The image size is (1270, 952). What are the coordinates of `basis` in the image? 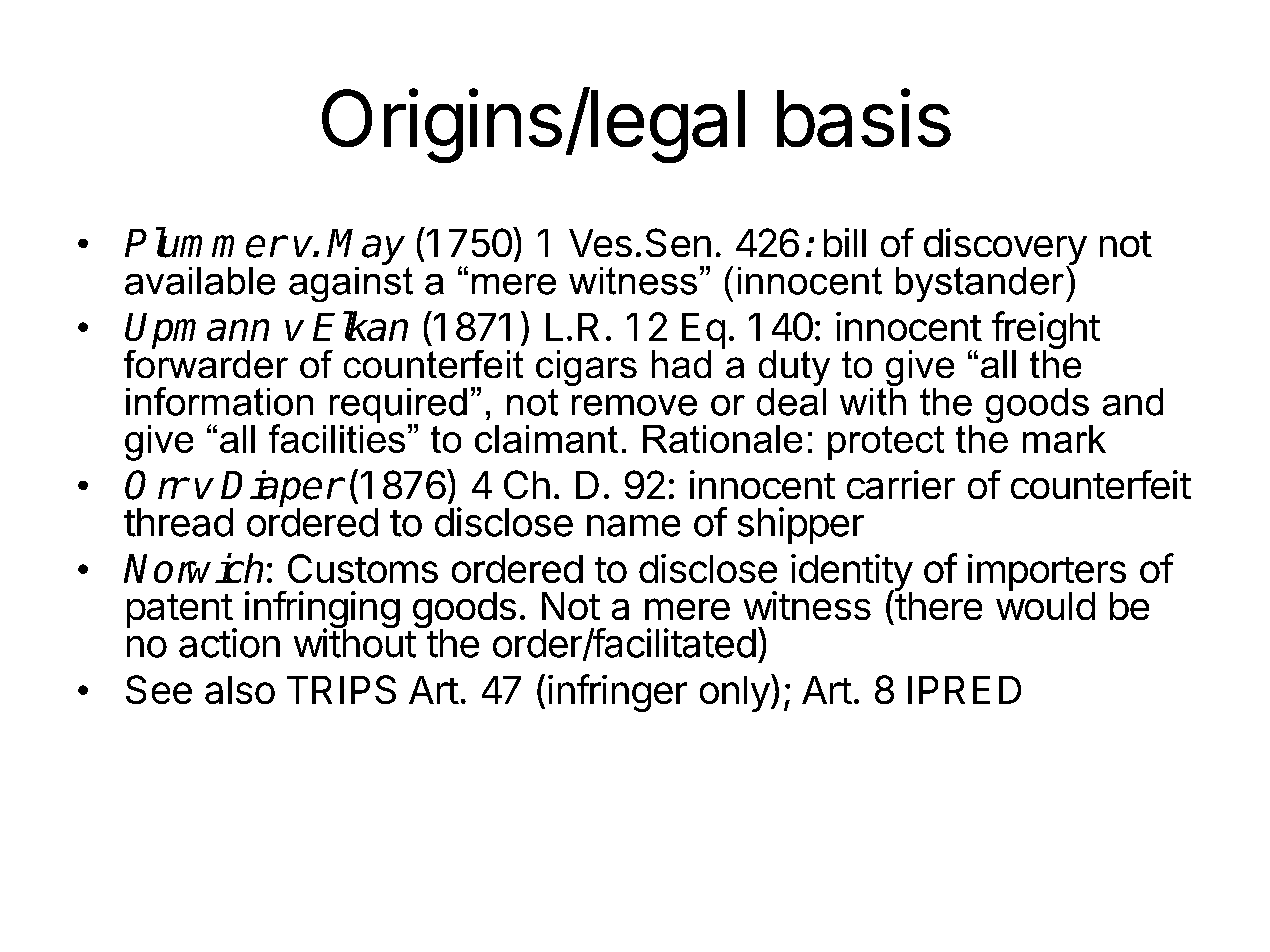 It's located at (864, 117).
